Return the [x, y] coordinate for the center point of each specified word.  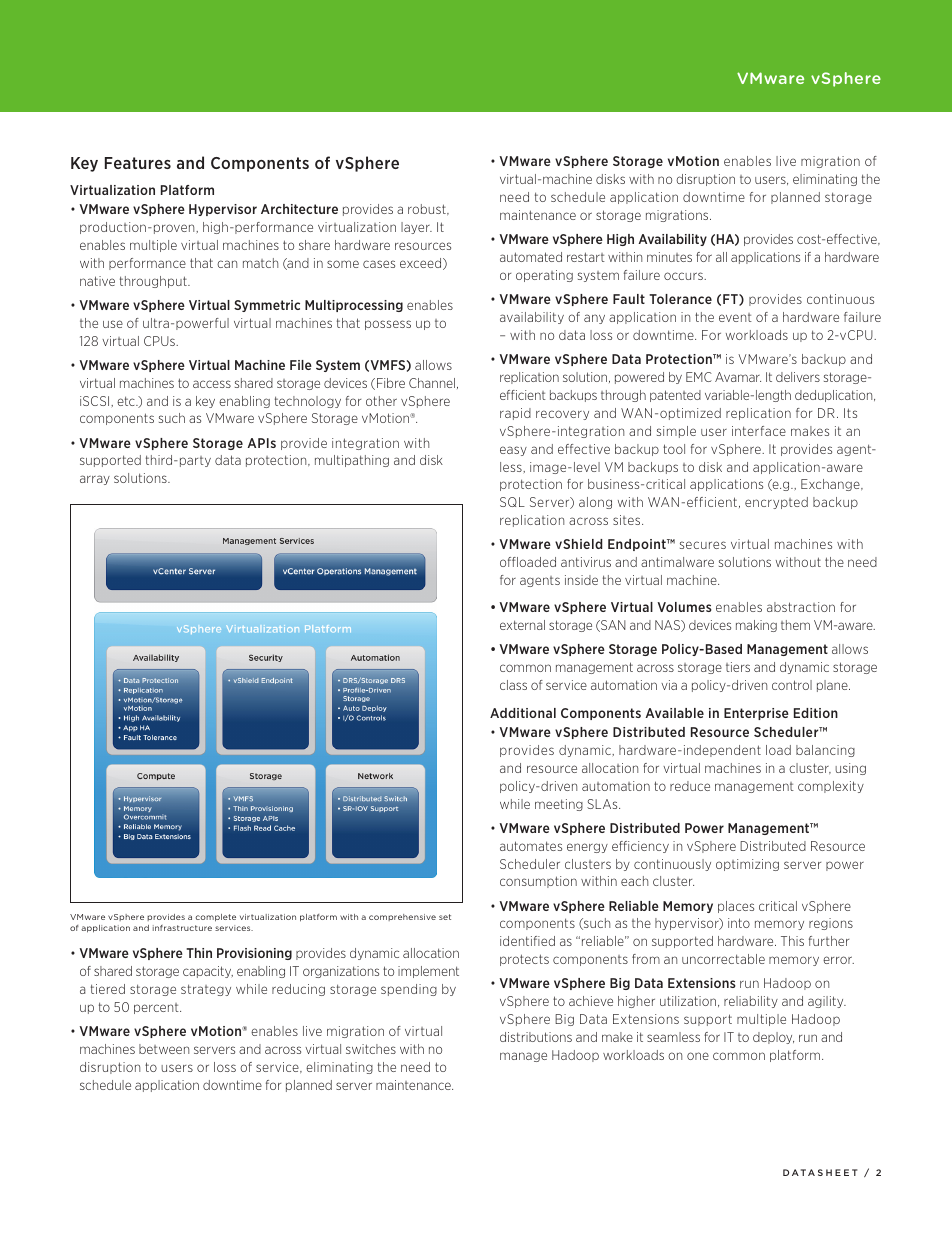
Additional [523, 713]
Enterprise [756, 714]
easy [513, 451]
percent [157, 1008]
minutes [669, 257]
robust [428, 209]
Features [138, 163]
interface [759, 431]
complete [215, 918]
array [95, 480]
